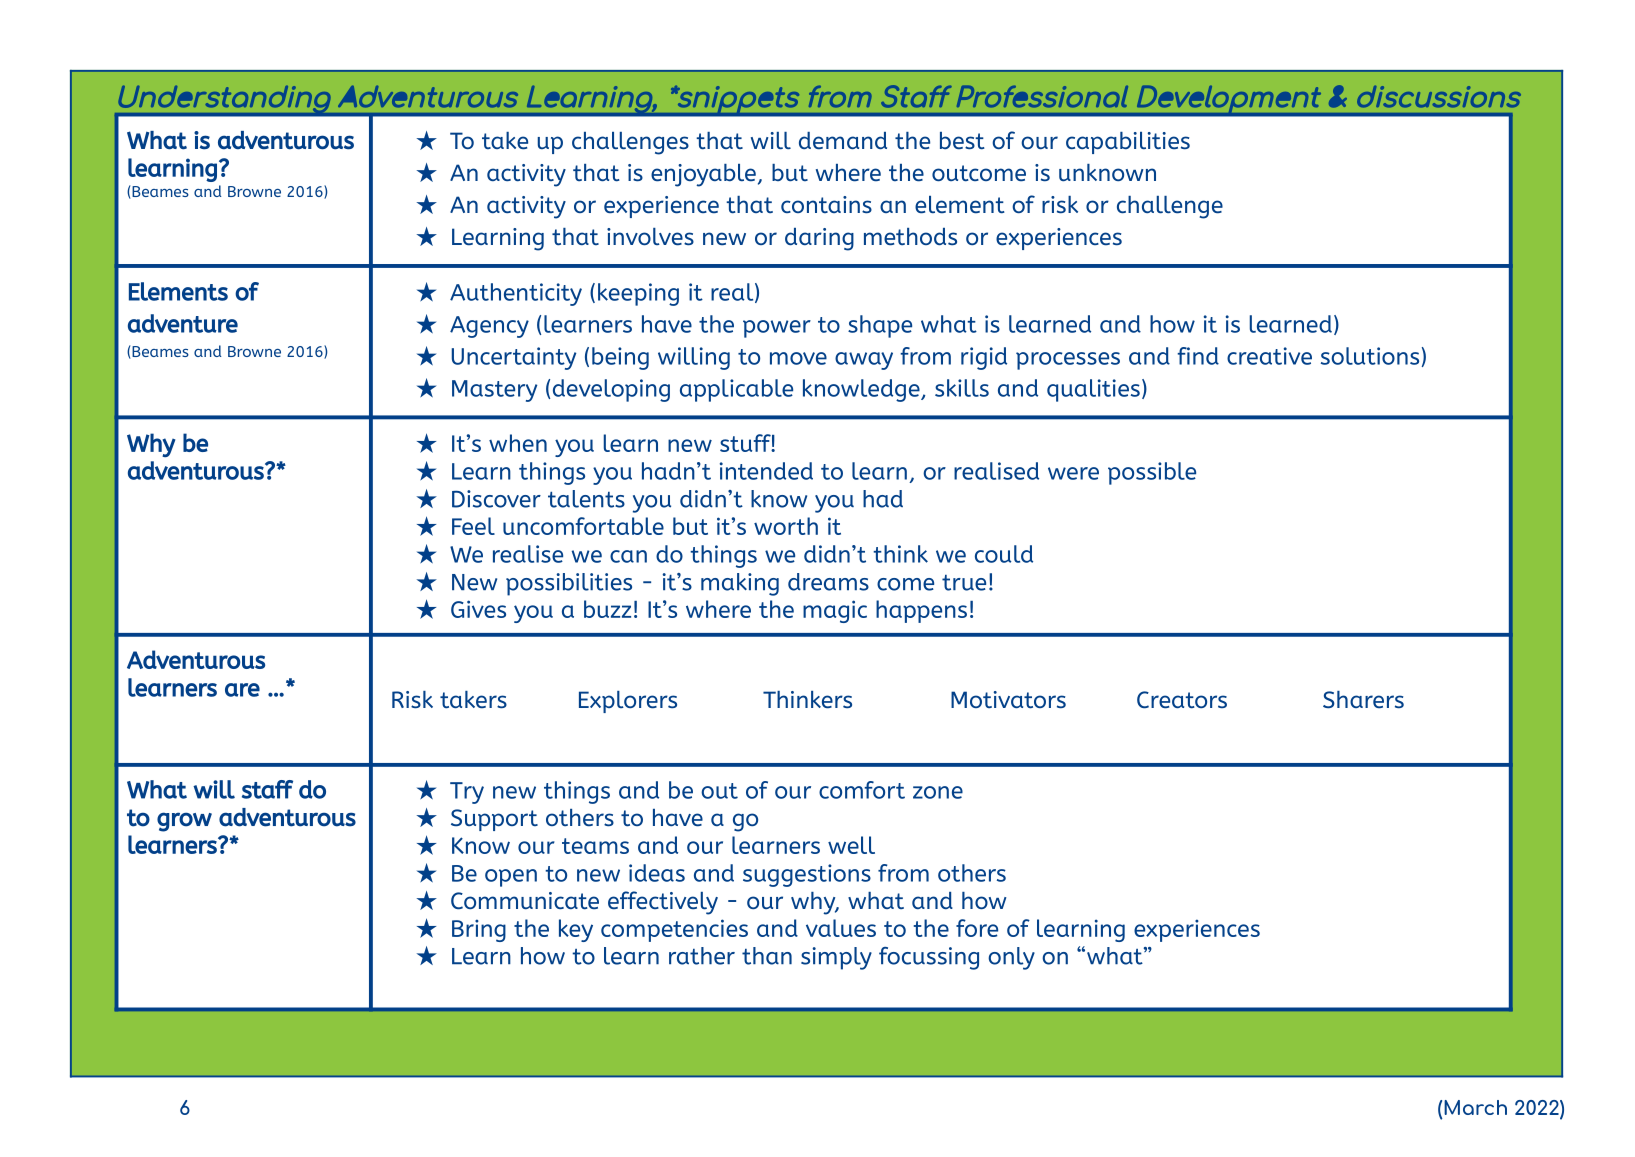 This page has width=1635, height=1157. I want to click on magic, so click(835, 611).
